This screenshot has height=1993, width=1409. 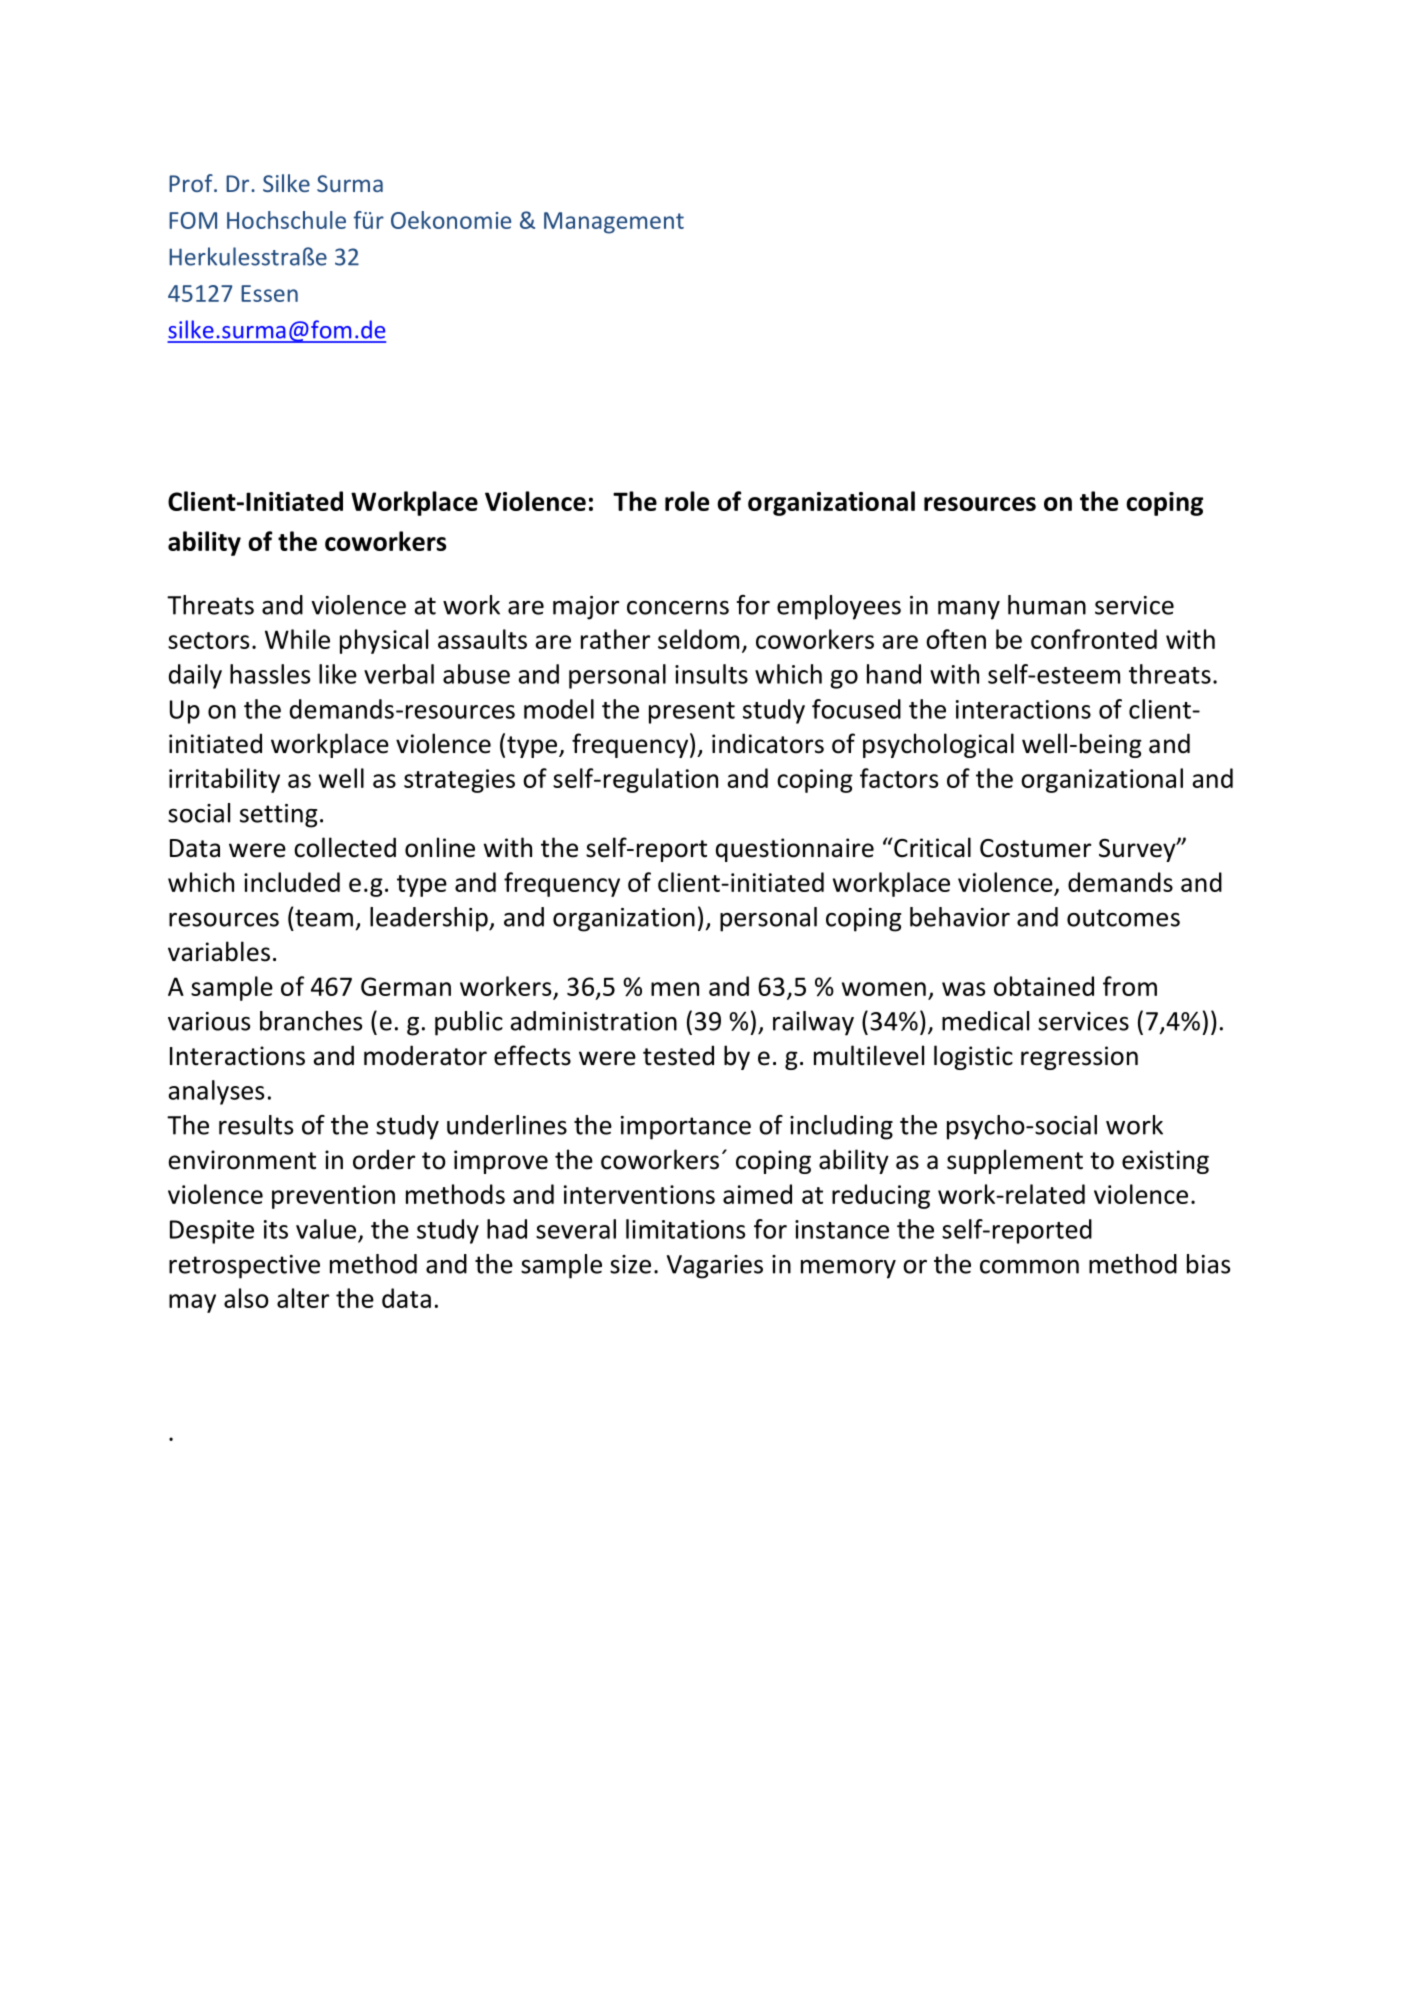 What do you see at coordinates (297, 639) in the screenshot?
I see `While` at bounding box center [297, 639].
